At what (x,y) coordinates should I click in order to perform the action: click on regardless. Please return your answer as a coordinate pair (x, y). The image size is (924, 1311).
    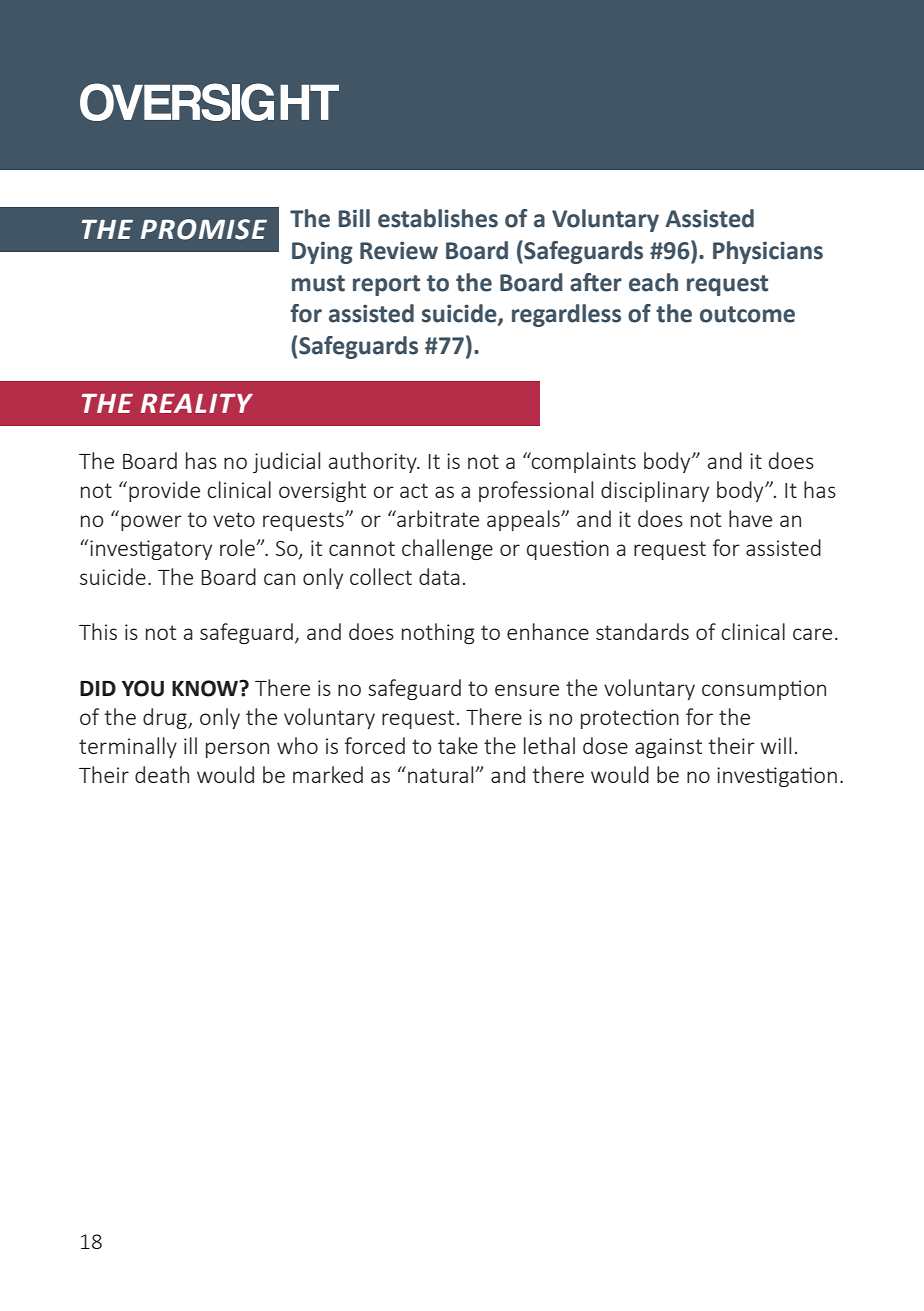
    Looking at the image, I should click on (566, 315).
